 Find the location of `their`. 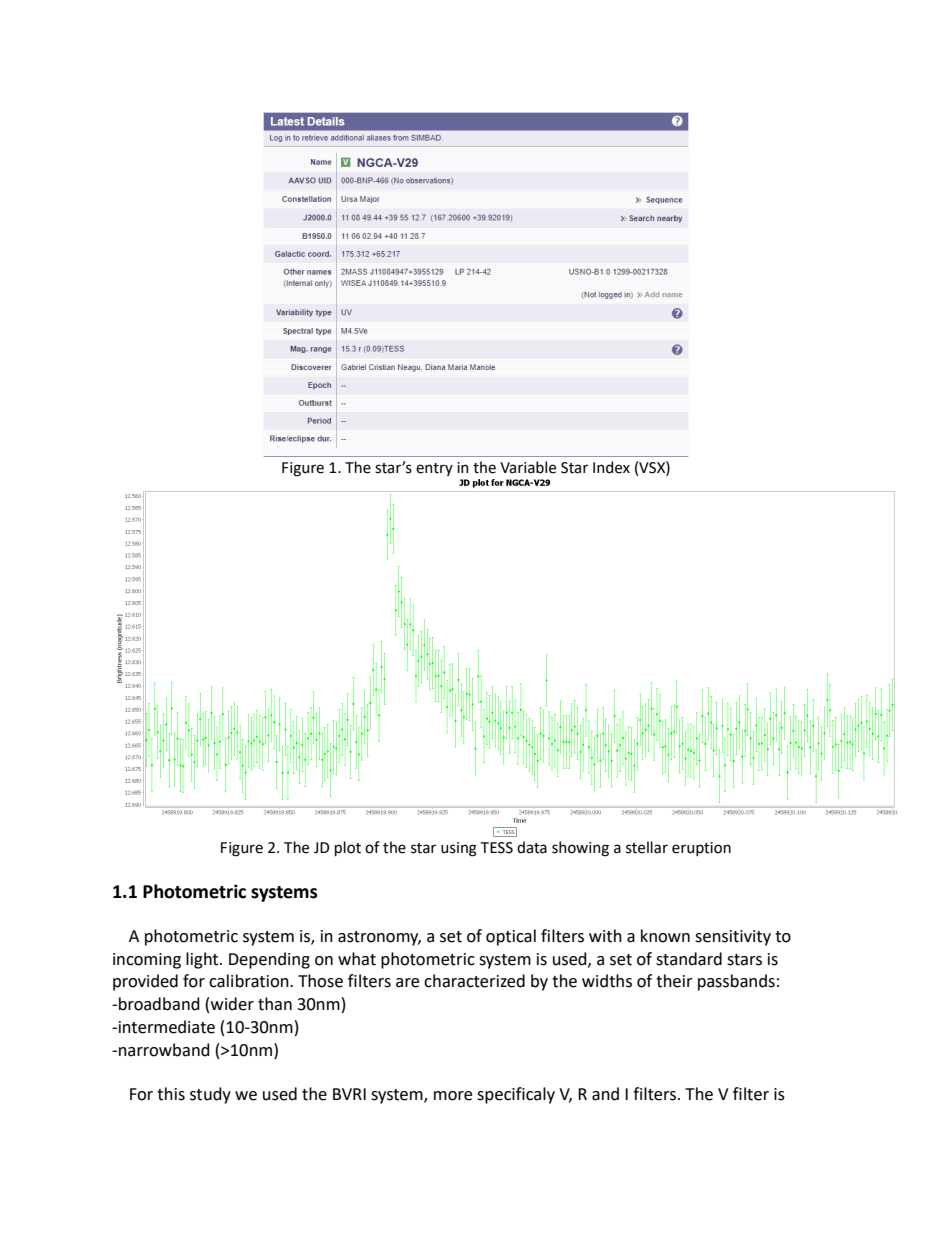

their is located at coordinates (674, 981).
